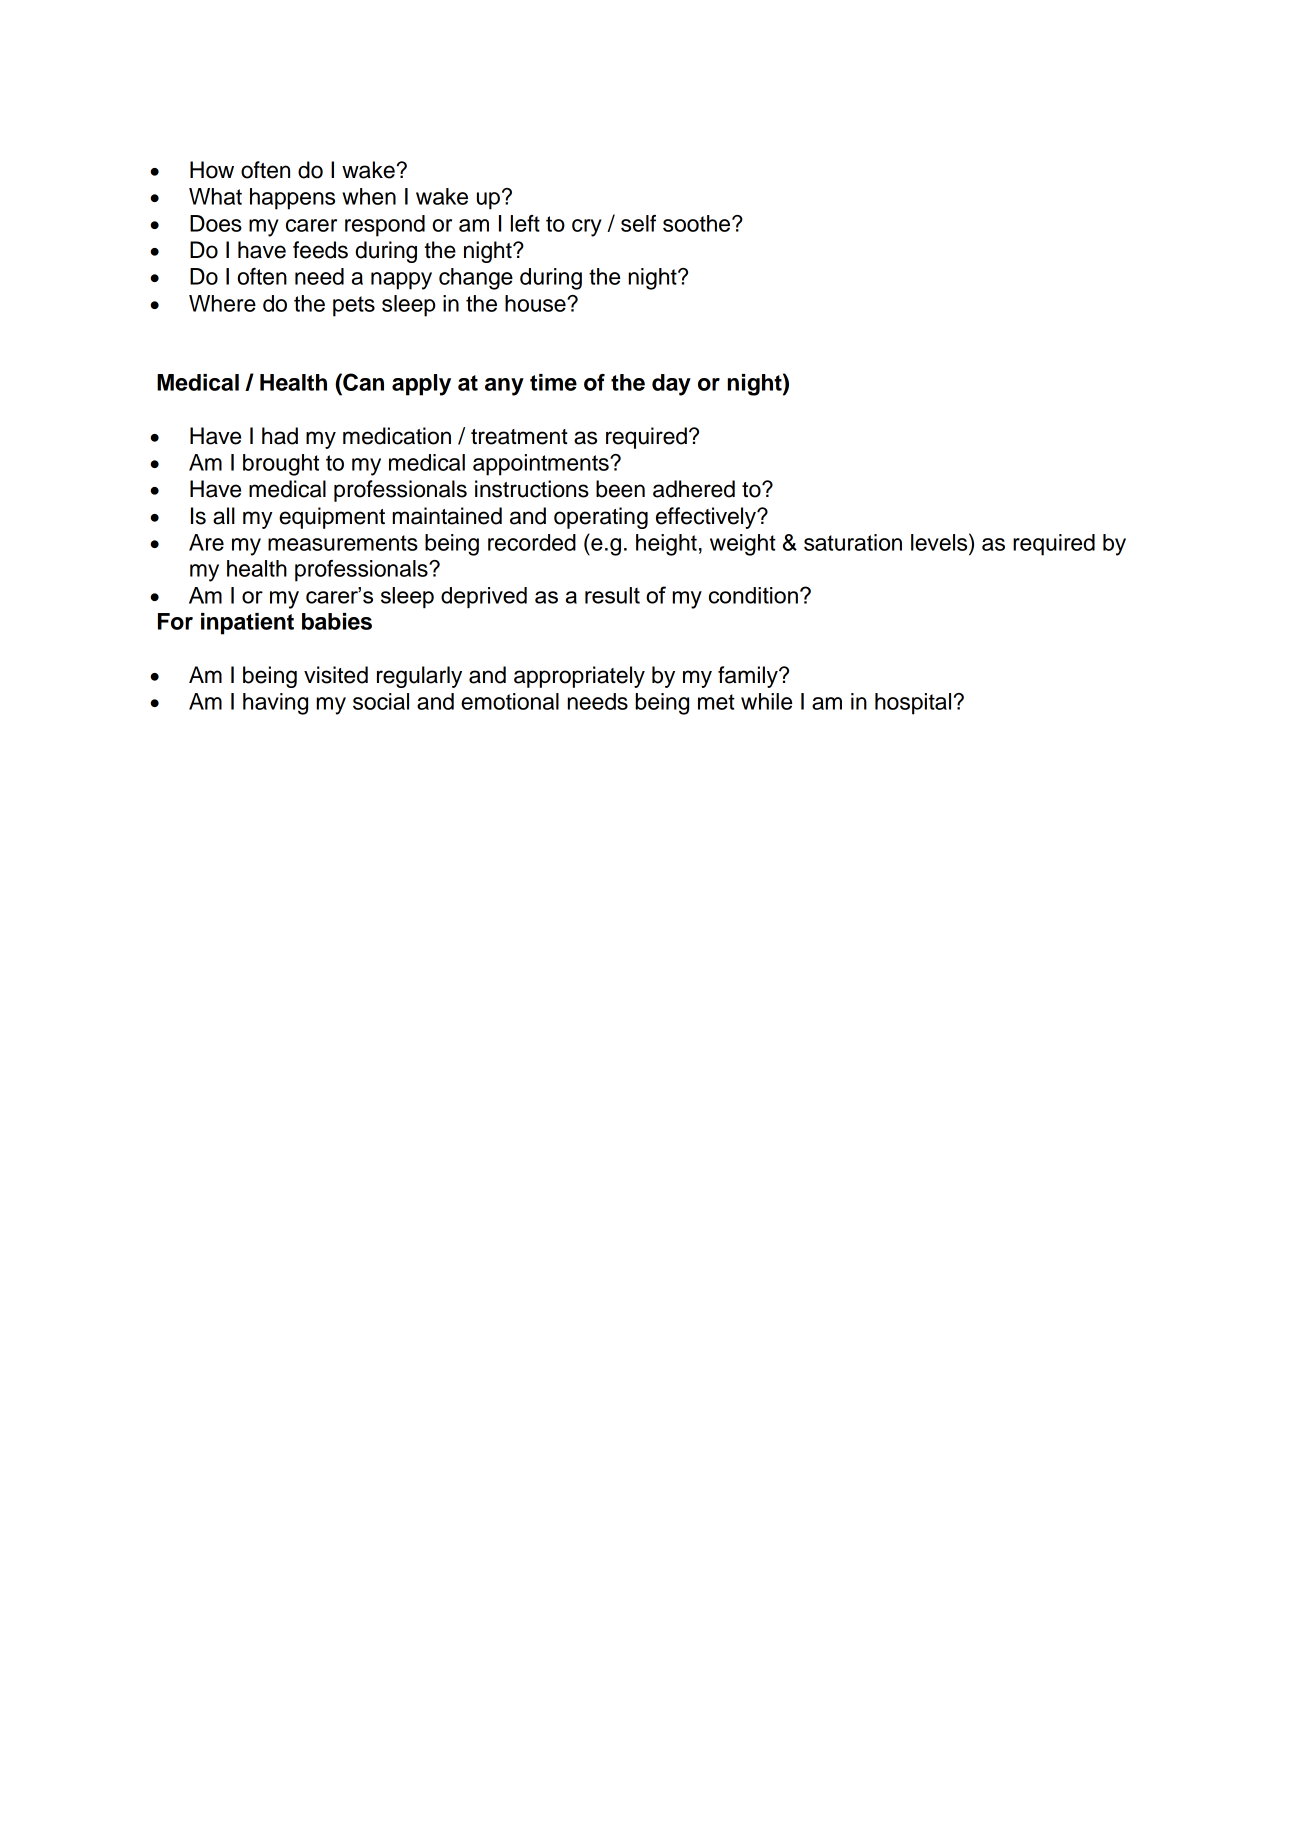  What do you see at coordinates (694, 489) in the screenshot?
I see `adhered` at bounding box center [694, 489].
